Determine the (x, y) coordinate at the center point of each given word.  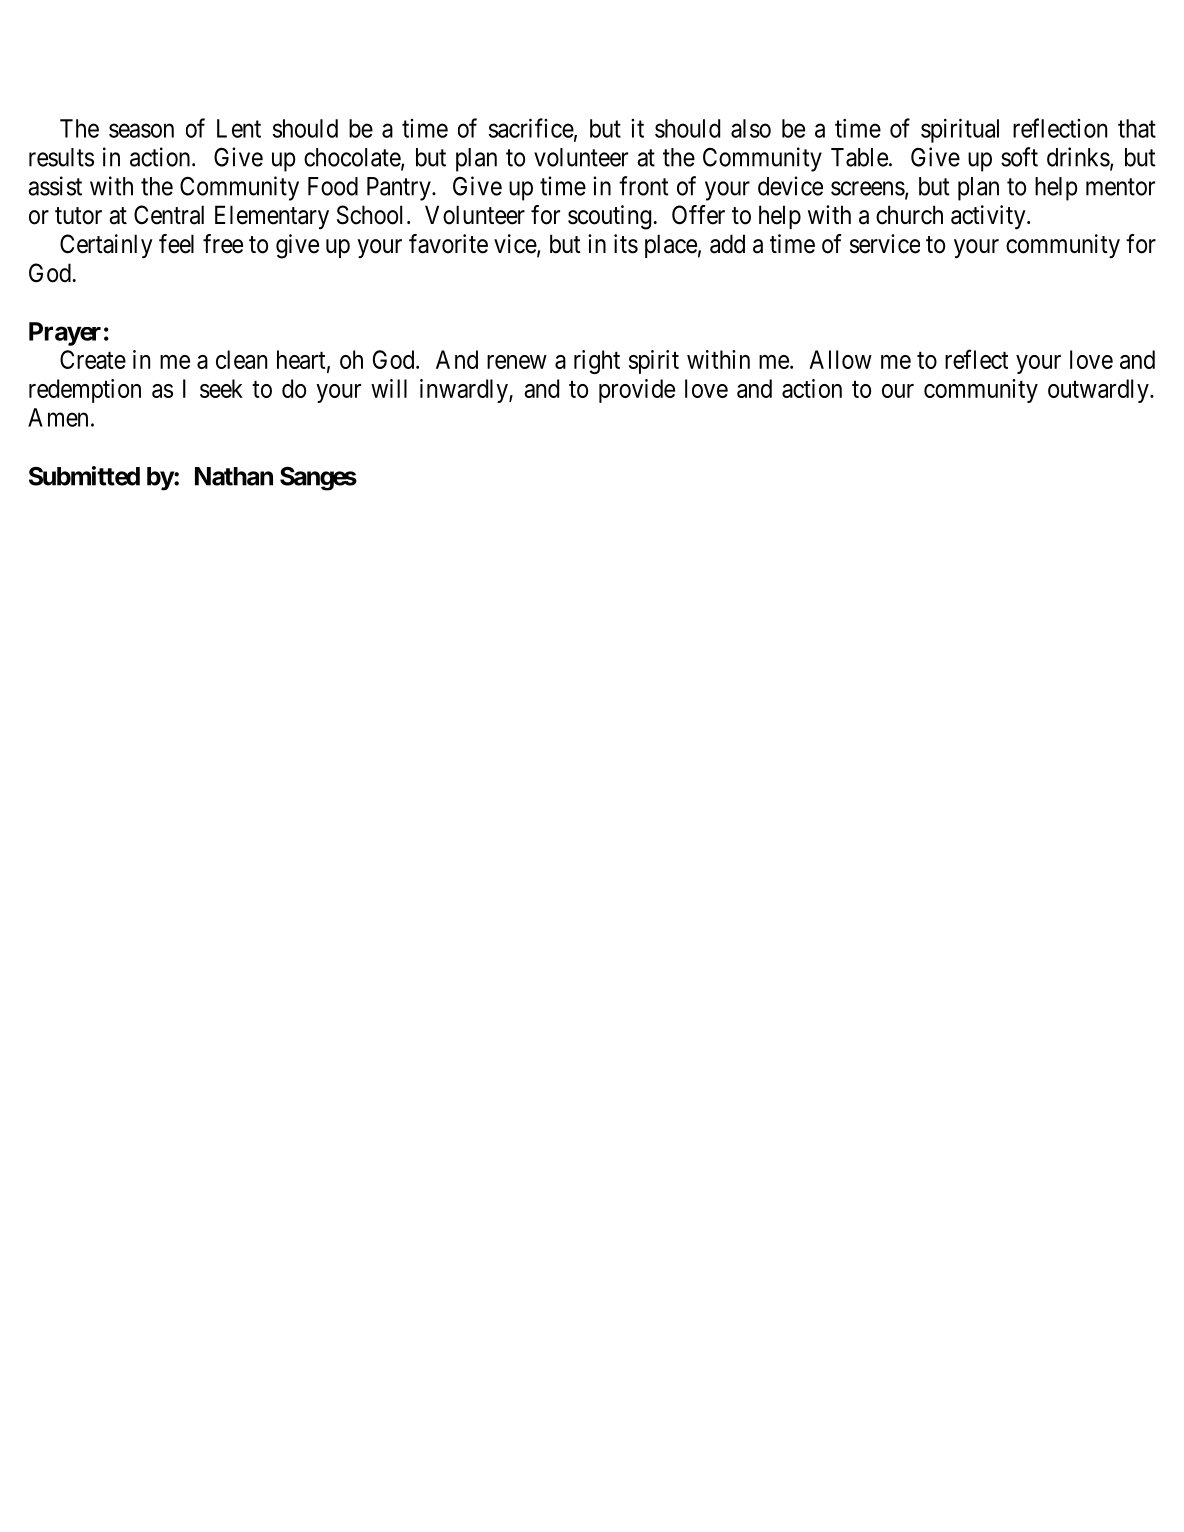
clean (241, 359)
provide (637, 391)
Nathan (234, 476)
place (671, 246)
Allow (840, 359)
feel (176, 244)
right (597, 362)
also (751, 128)
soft (1019, 157)
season (141, 130)
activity (989, 217)
